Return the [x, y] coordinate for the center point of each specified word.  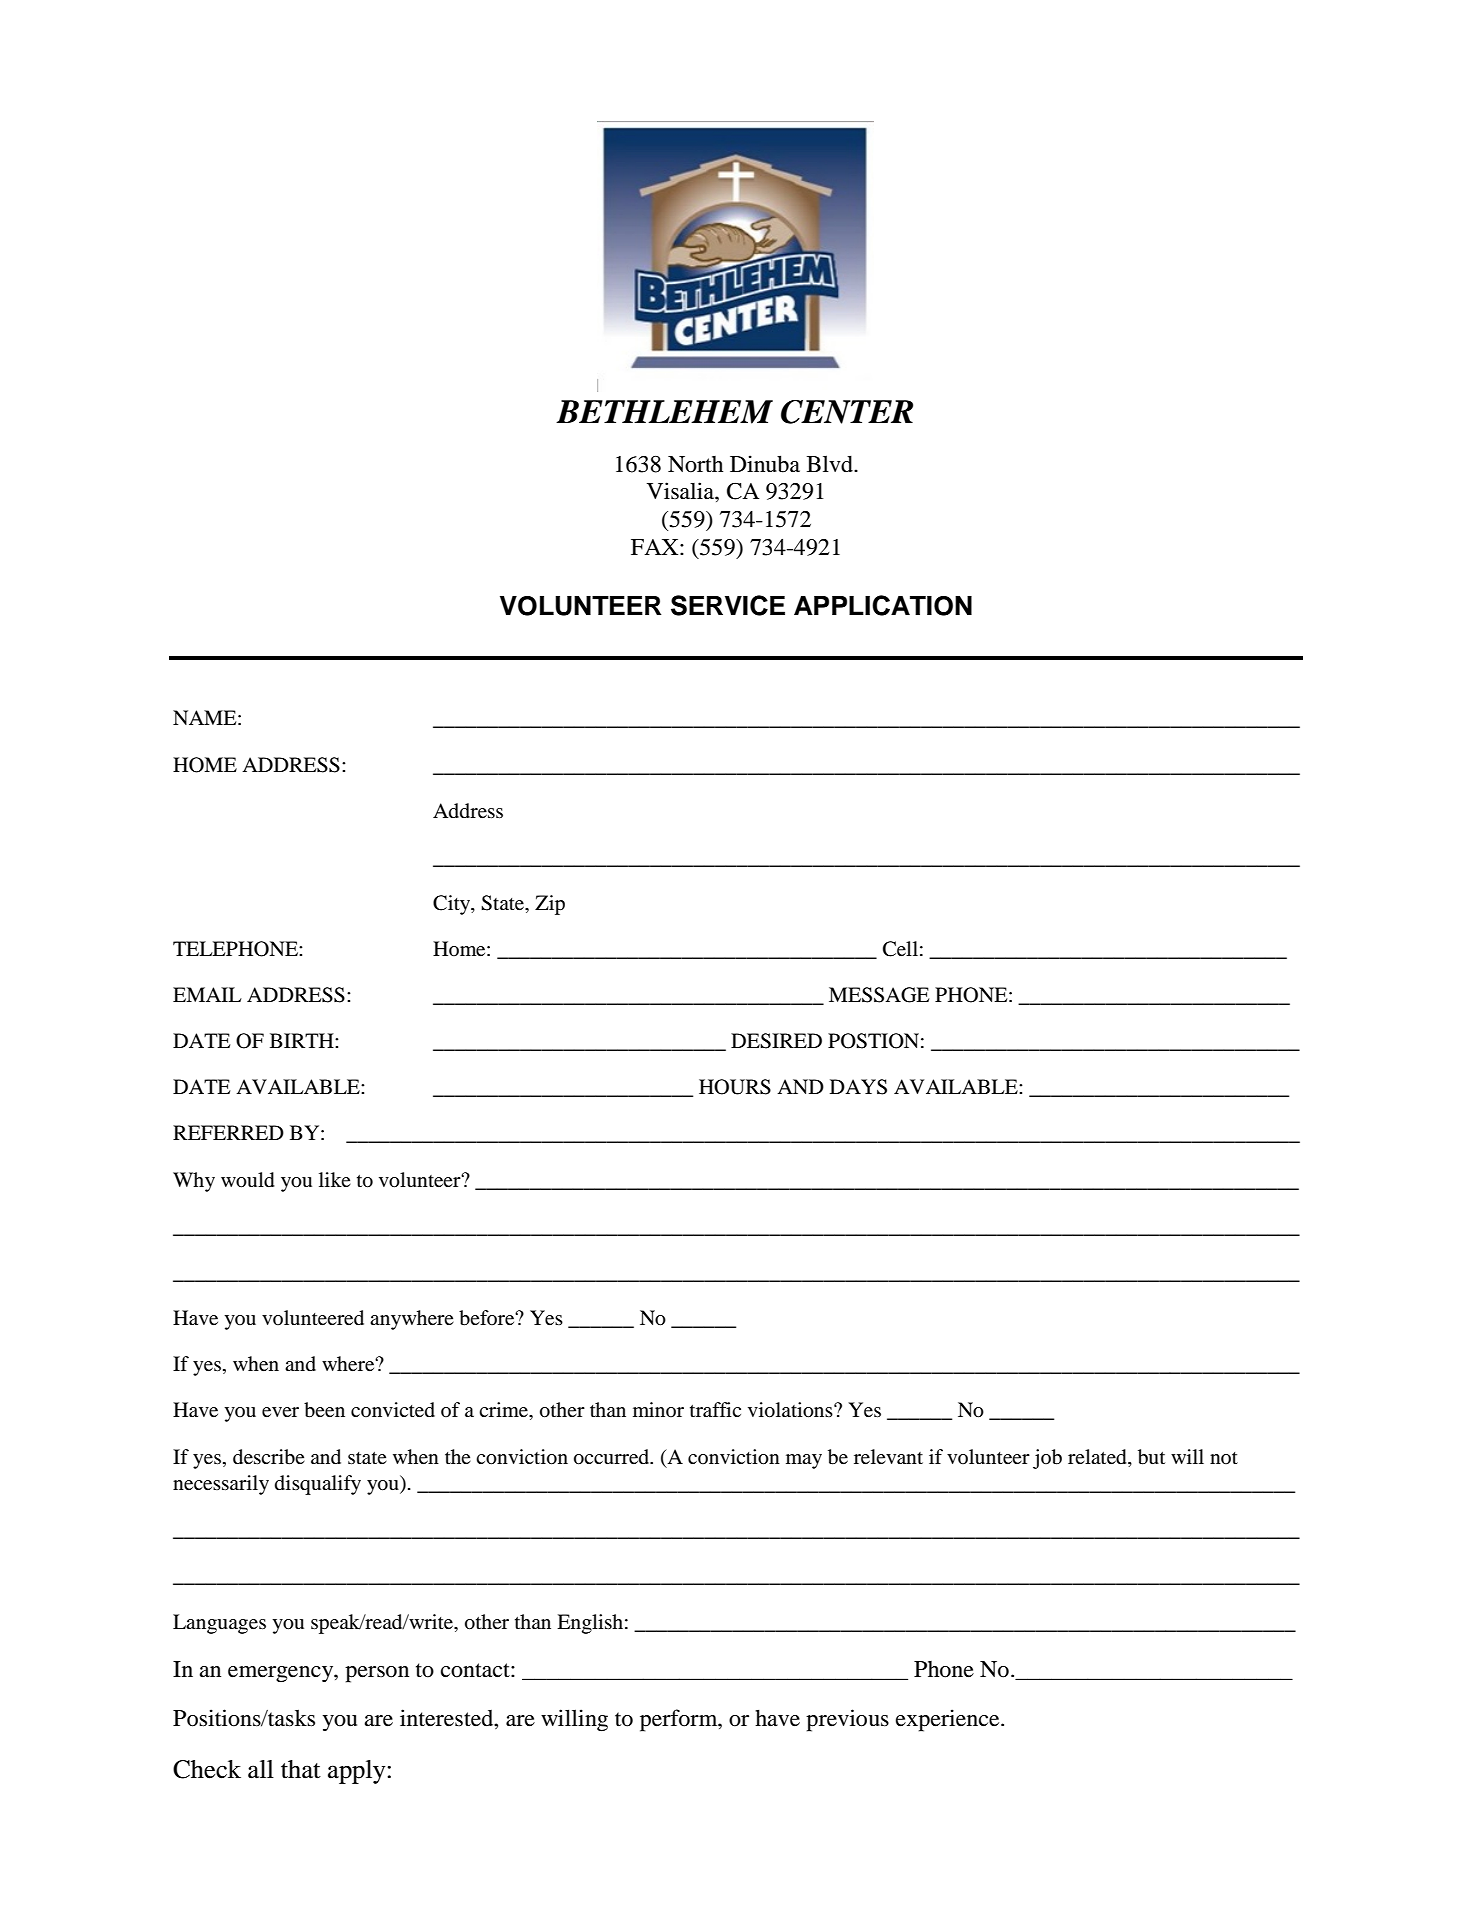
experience [949, 1720]
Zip [550, 905]
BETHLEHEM [664, 412]
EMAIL [207, 994]
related [1098, 1457]
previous [847, 1720]
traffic [715, 1409]
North [695, 464]
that [301, 1769]
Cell [900, 949]
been [324, 1410]
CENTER [847, 412]
